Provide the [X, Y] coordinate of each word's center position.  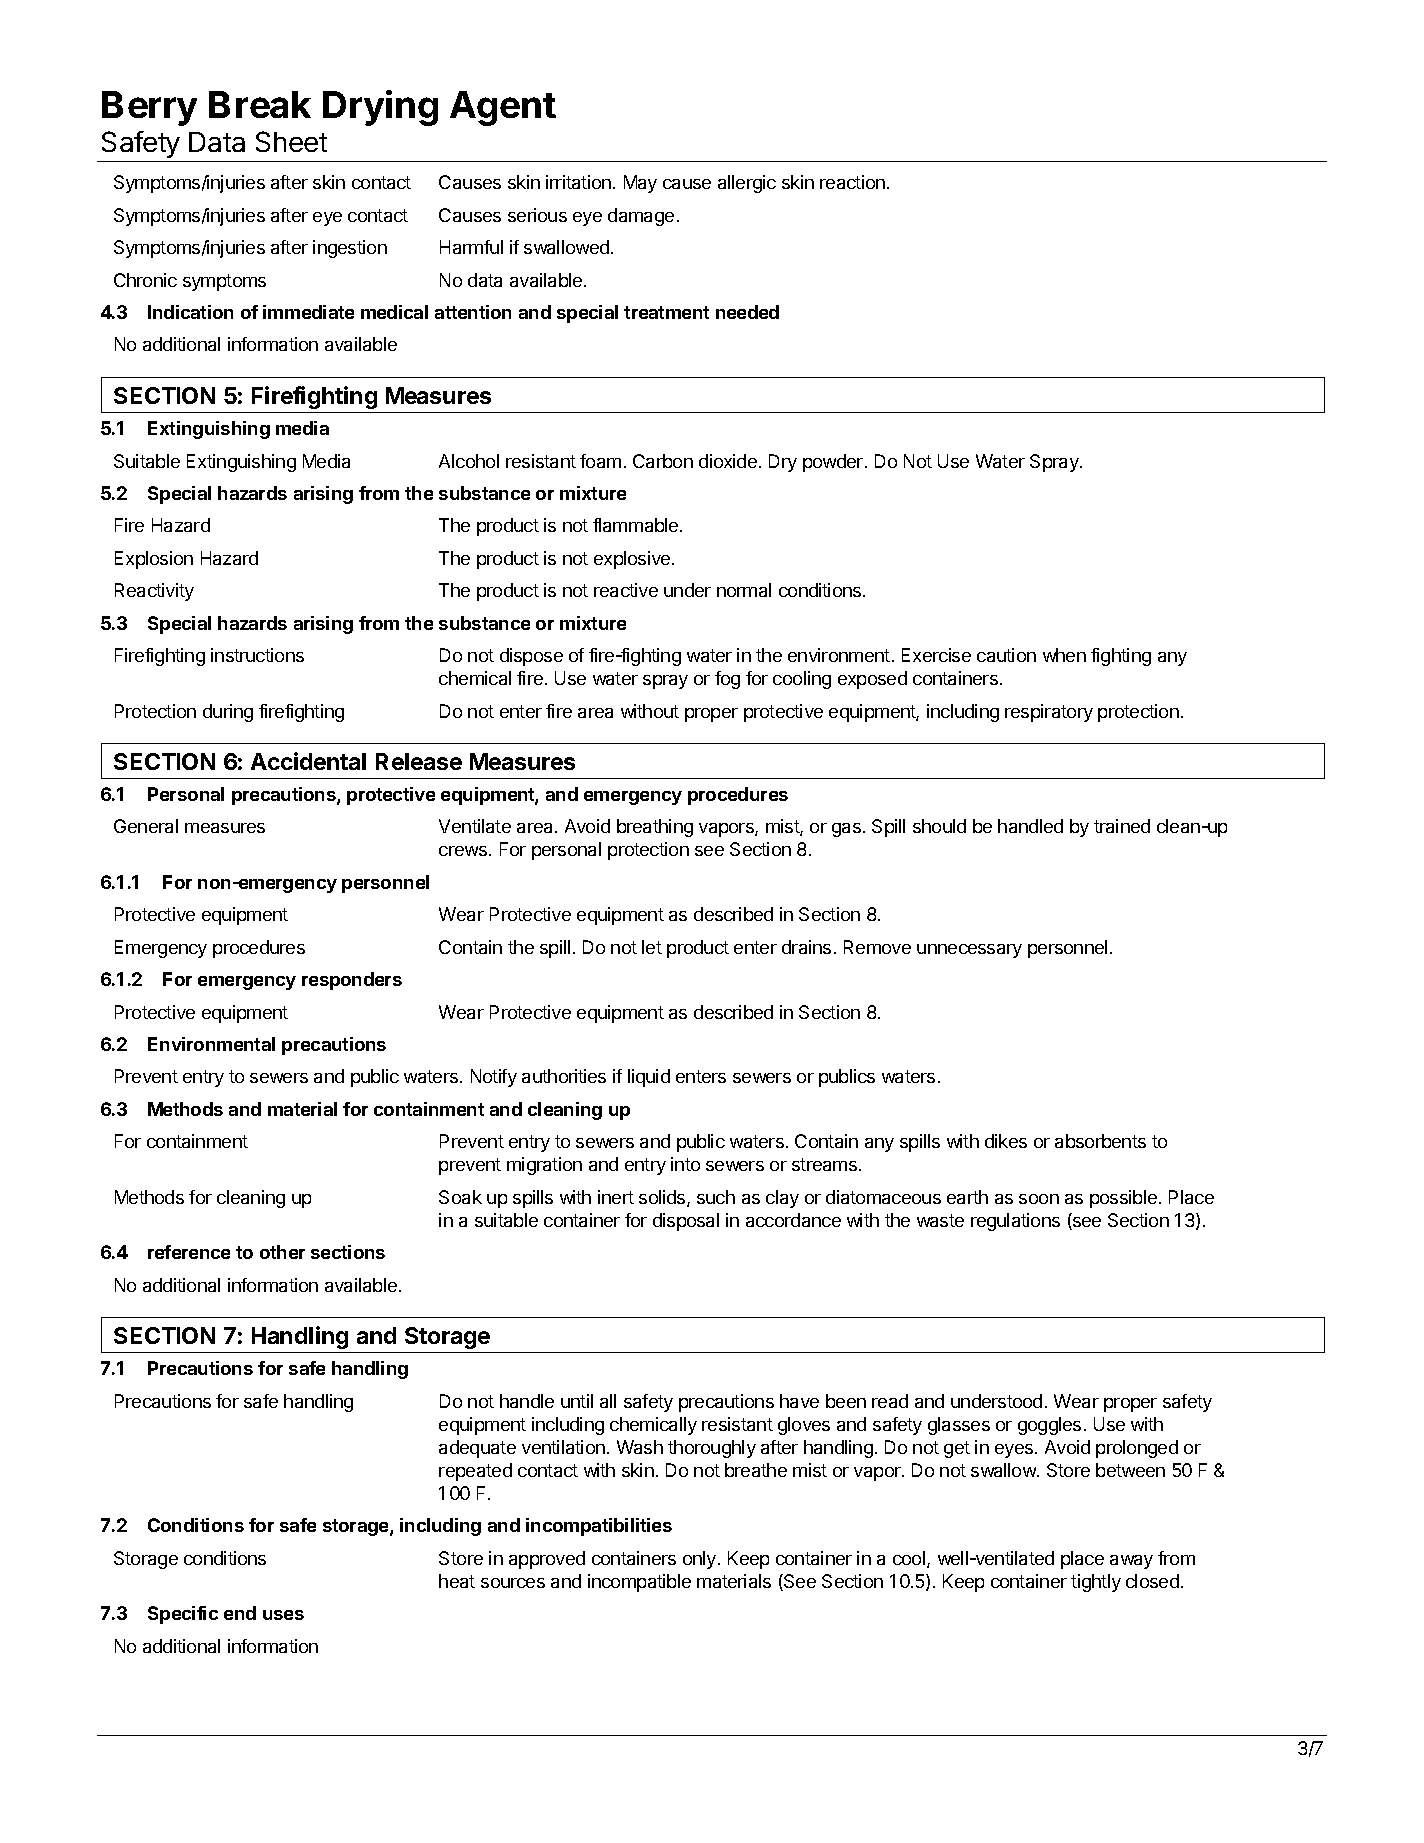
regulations [1015, 1222]
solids [663, 1198]
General [146, 826]
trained [1122, 826]
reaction [852, 182]
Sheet [291, 141]
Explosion [154, 560]
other [282, 1252]
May [640, 184]
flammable [637, 525]
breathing [655, 828]
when [1064, 655]
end [240, 1613]
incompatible [639, 1583]
